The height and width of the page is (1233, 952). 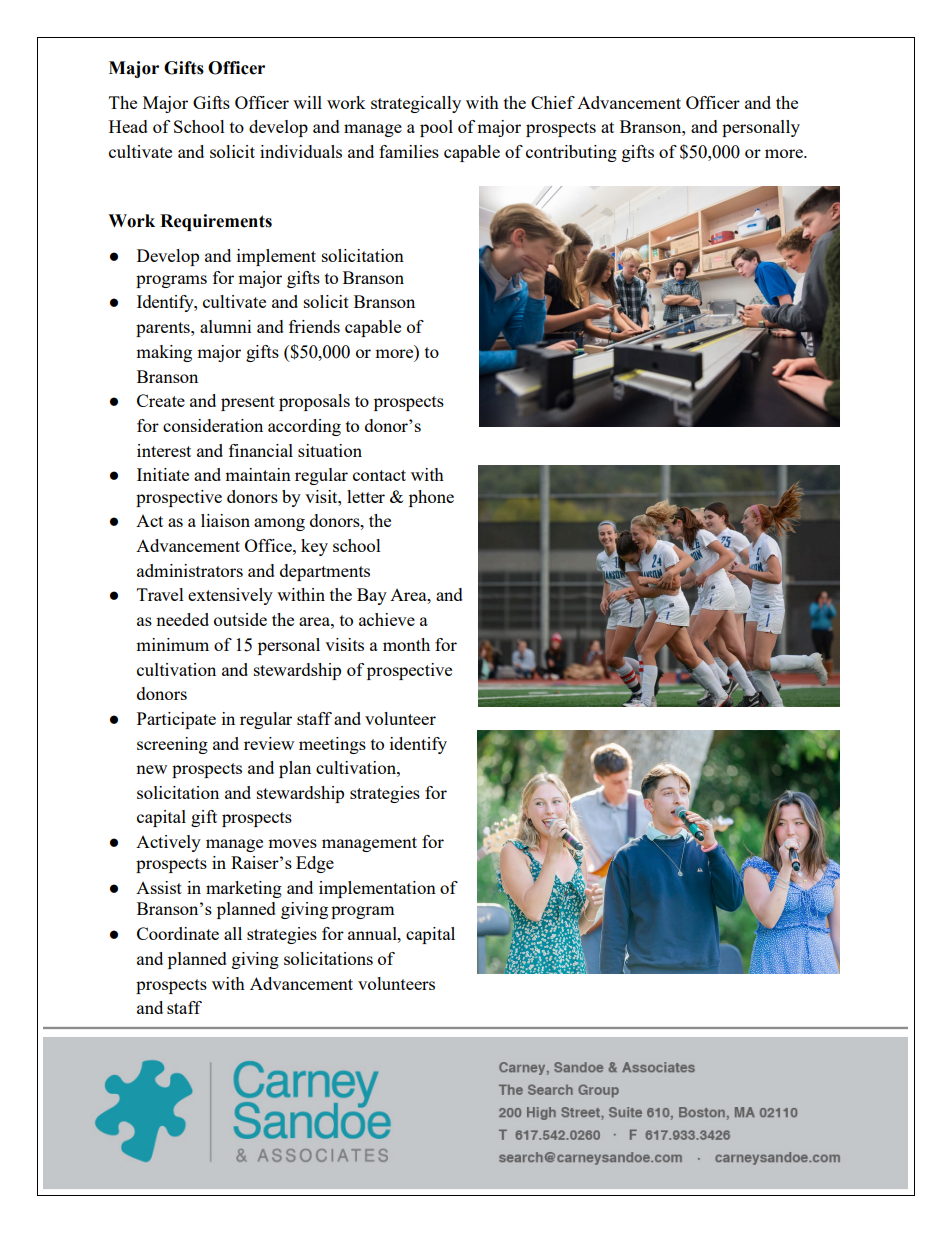 I want to click on proposals, so click(x=314, y=402).
